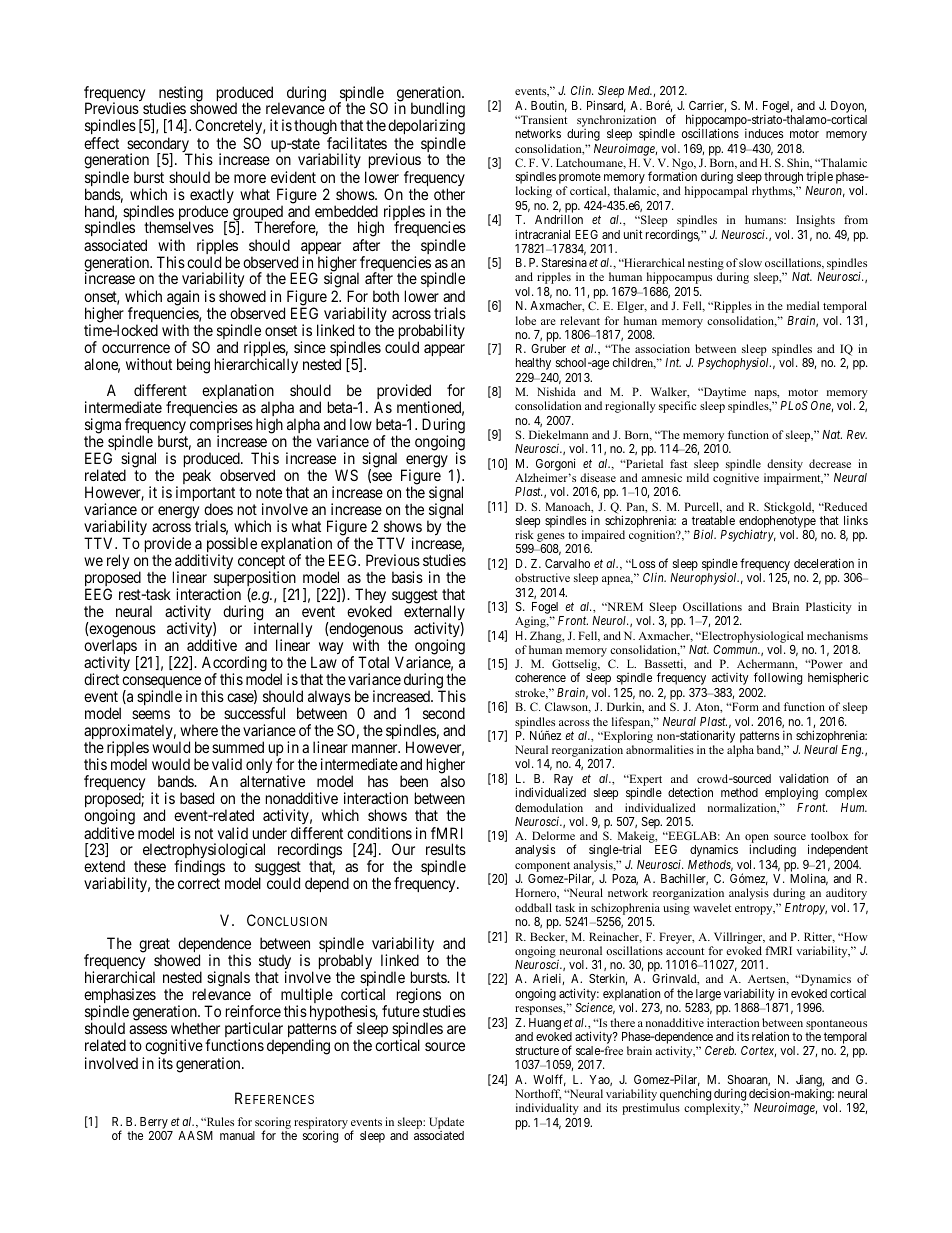 The height and width of the page is (1233, 952). I want to click on Update, so click(446, 1123).
